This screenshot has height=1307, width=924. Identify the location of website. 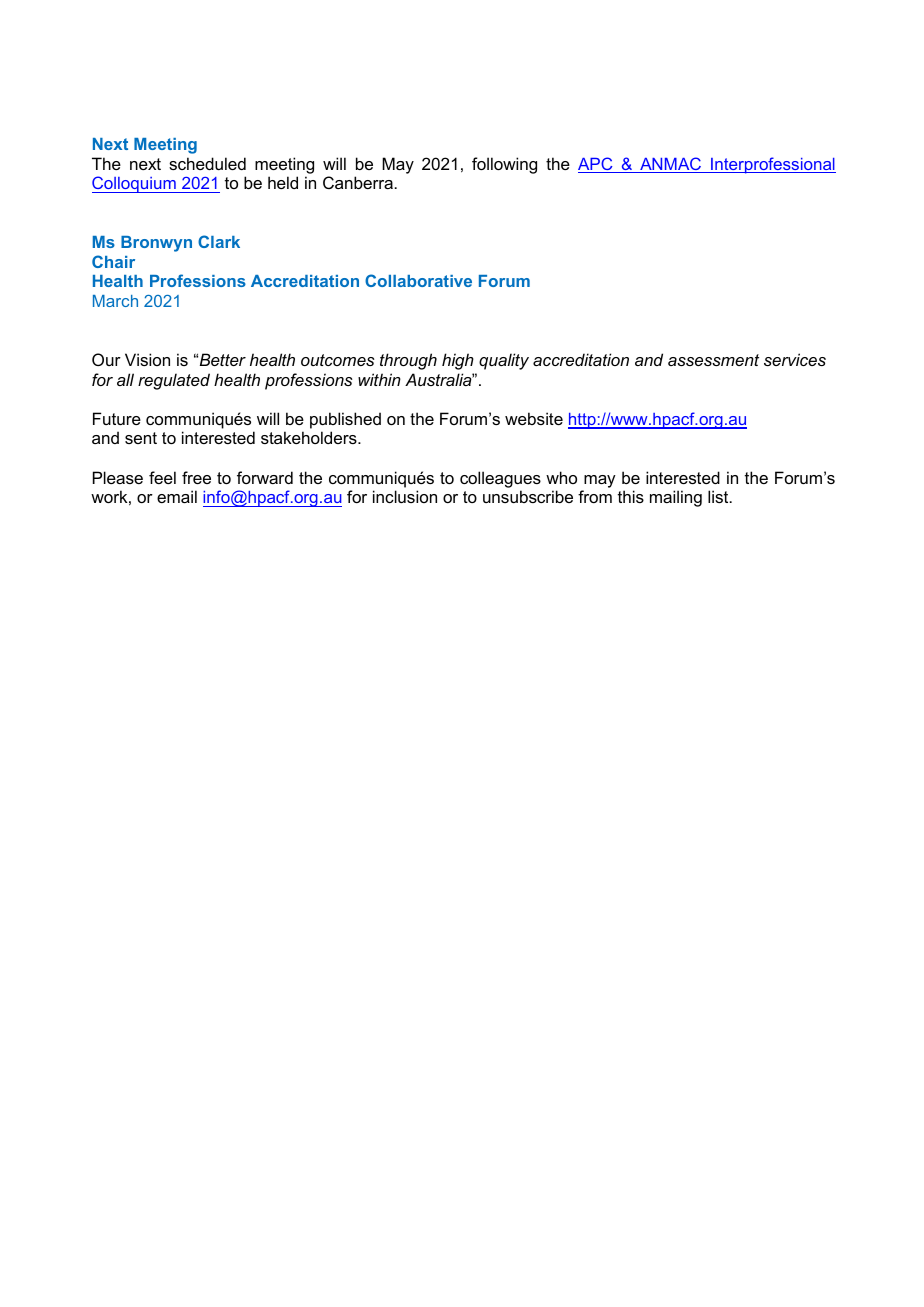
(534, 418).
